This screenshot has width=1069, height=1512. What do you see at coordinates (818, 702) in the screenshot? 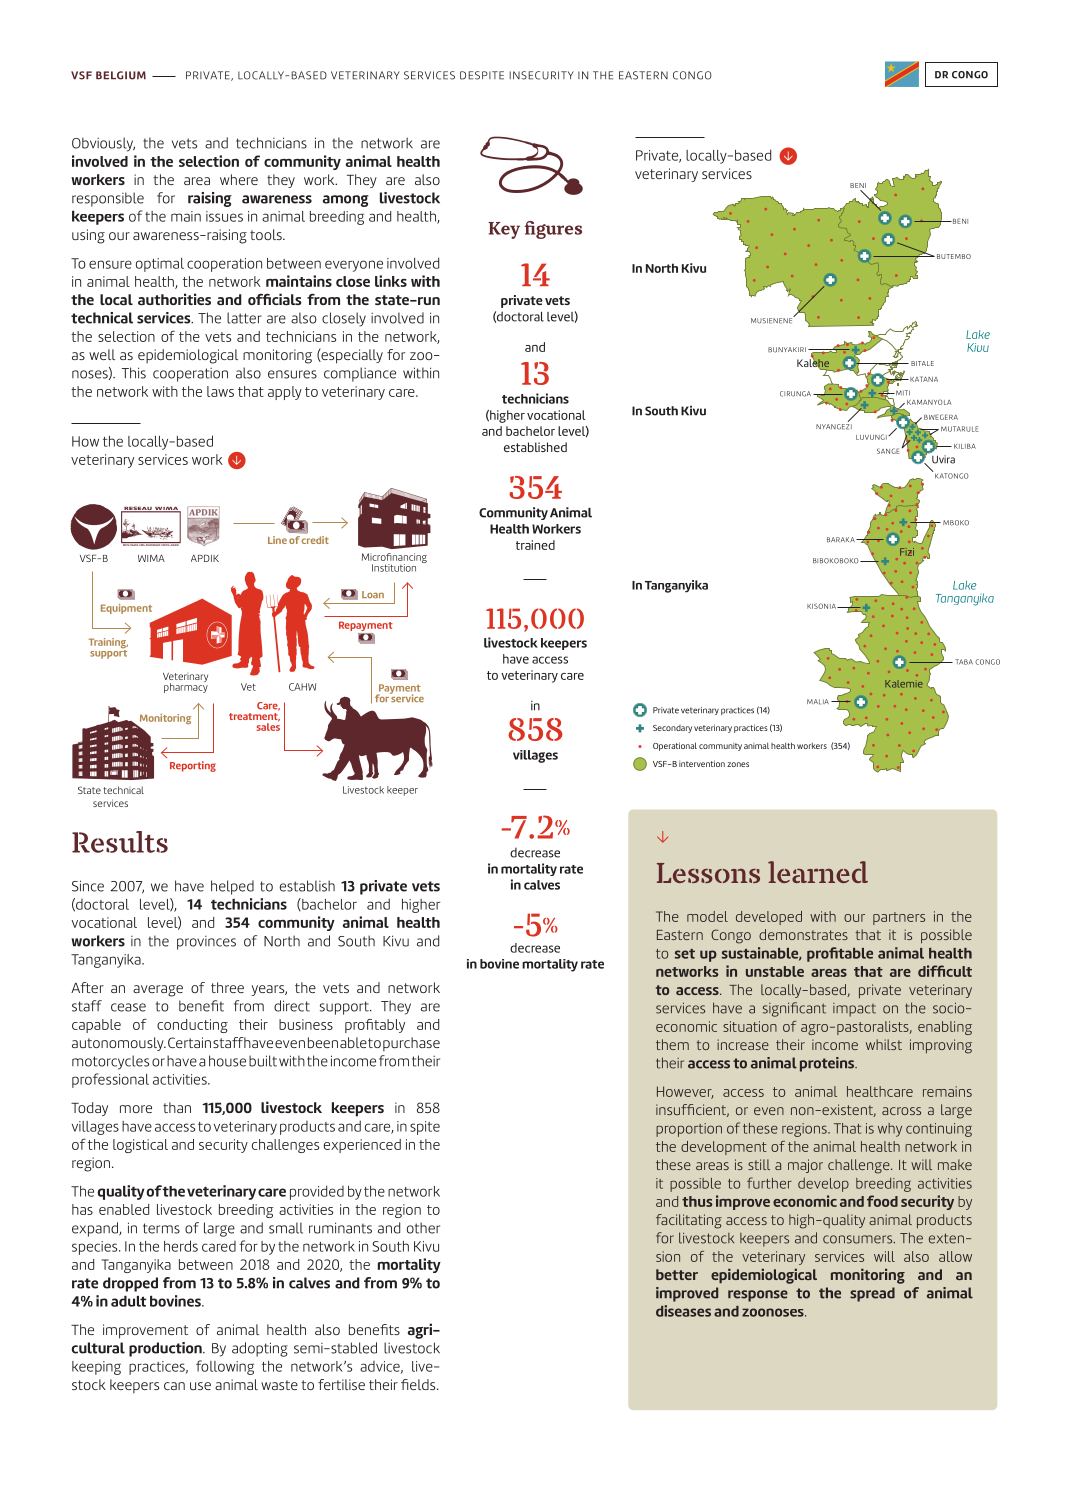
I see `MALIA` at bounding box center [818, 702].
